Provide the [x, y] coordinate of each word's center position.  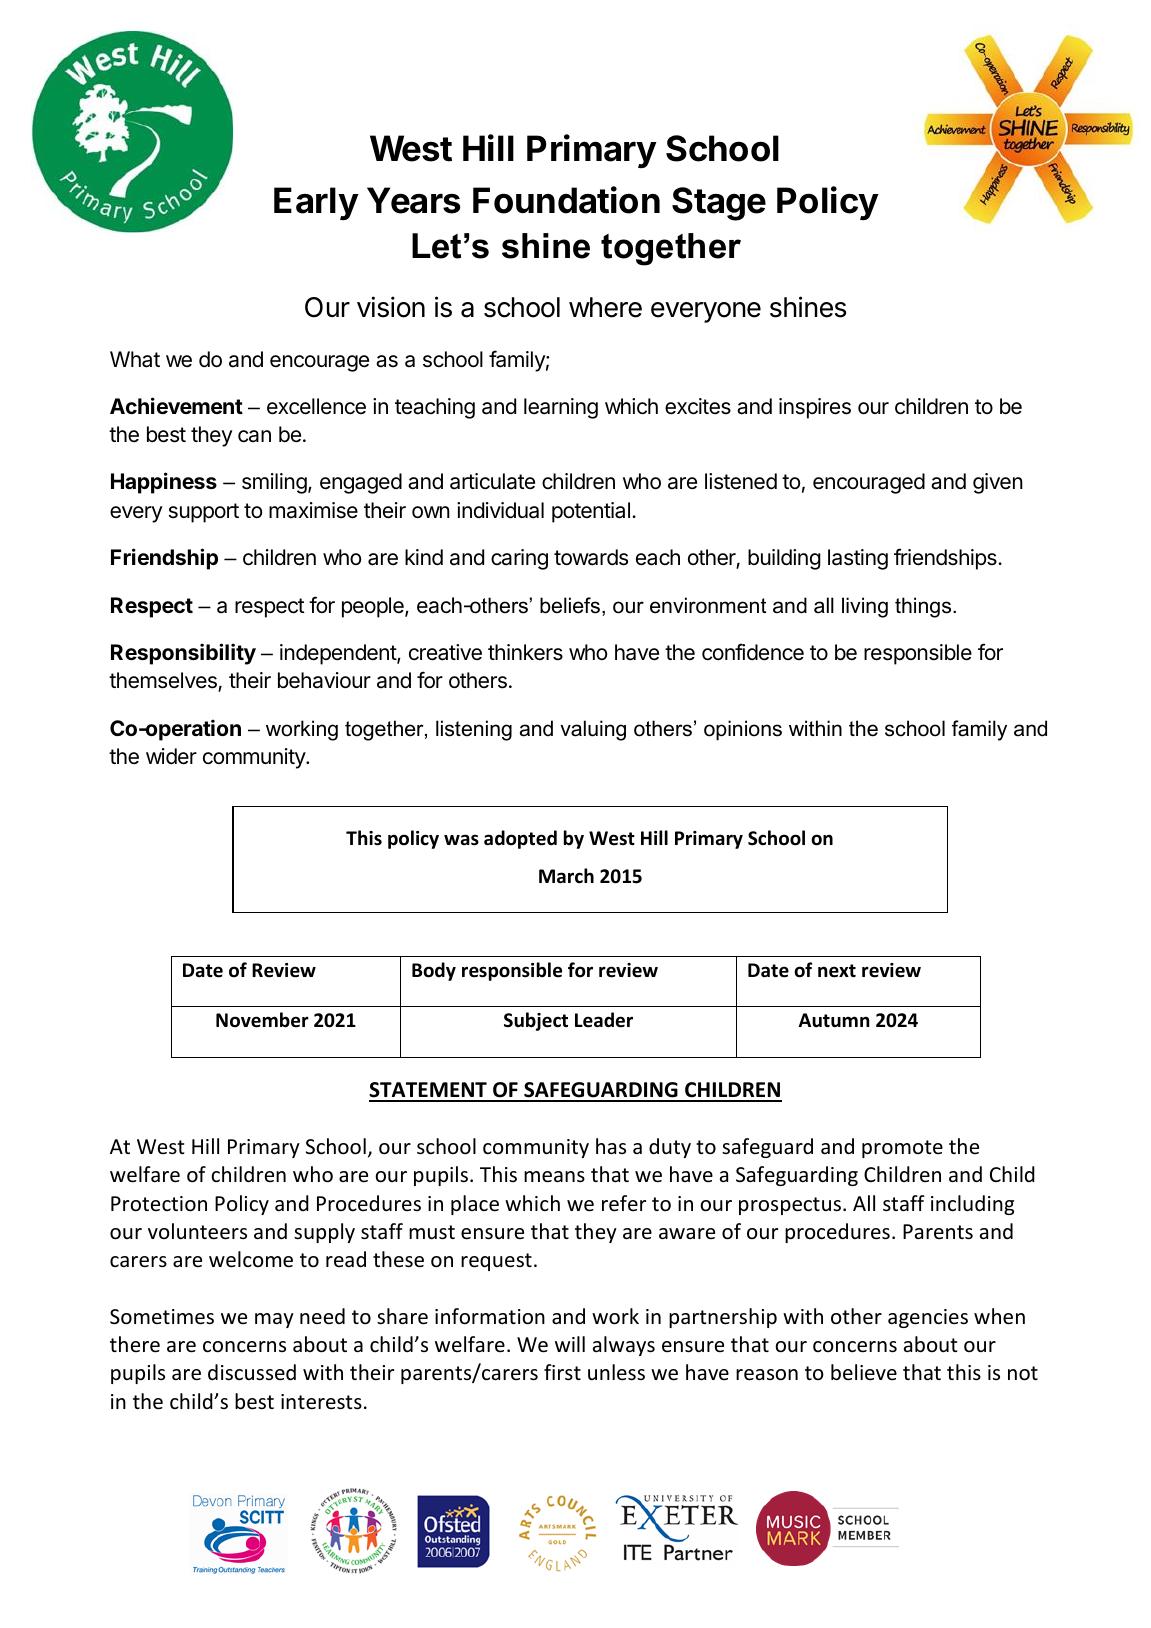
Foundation [566, 200]
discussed [252, 1372]
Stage [719, 204]
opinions [743, 730]
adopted [520, 839]
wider [171, 756]
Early [316, 204]
